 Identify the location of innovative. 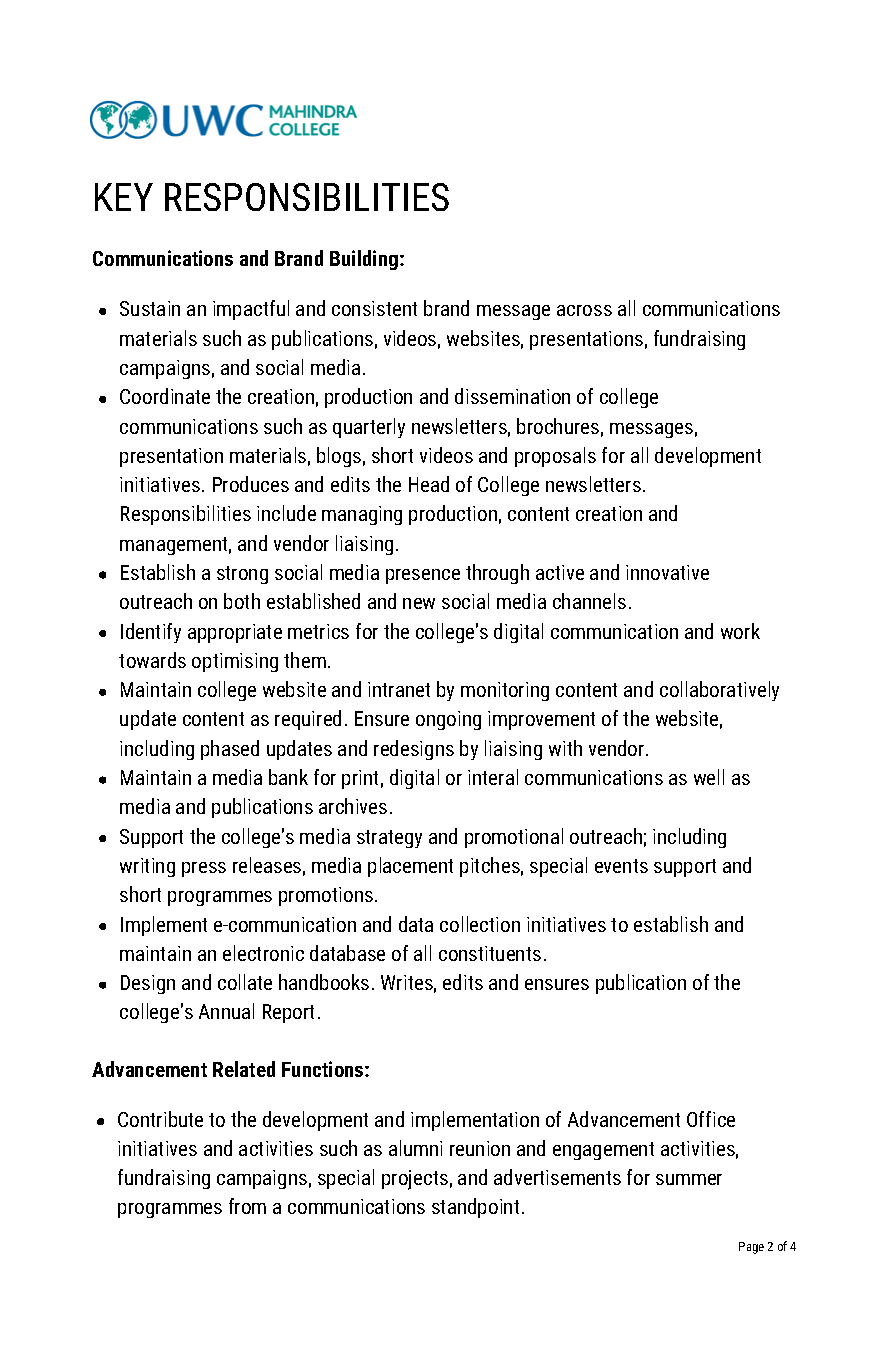
(667, 572).
